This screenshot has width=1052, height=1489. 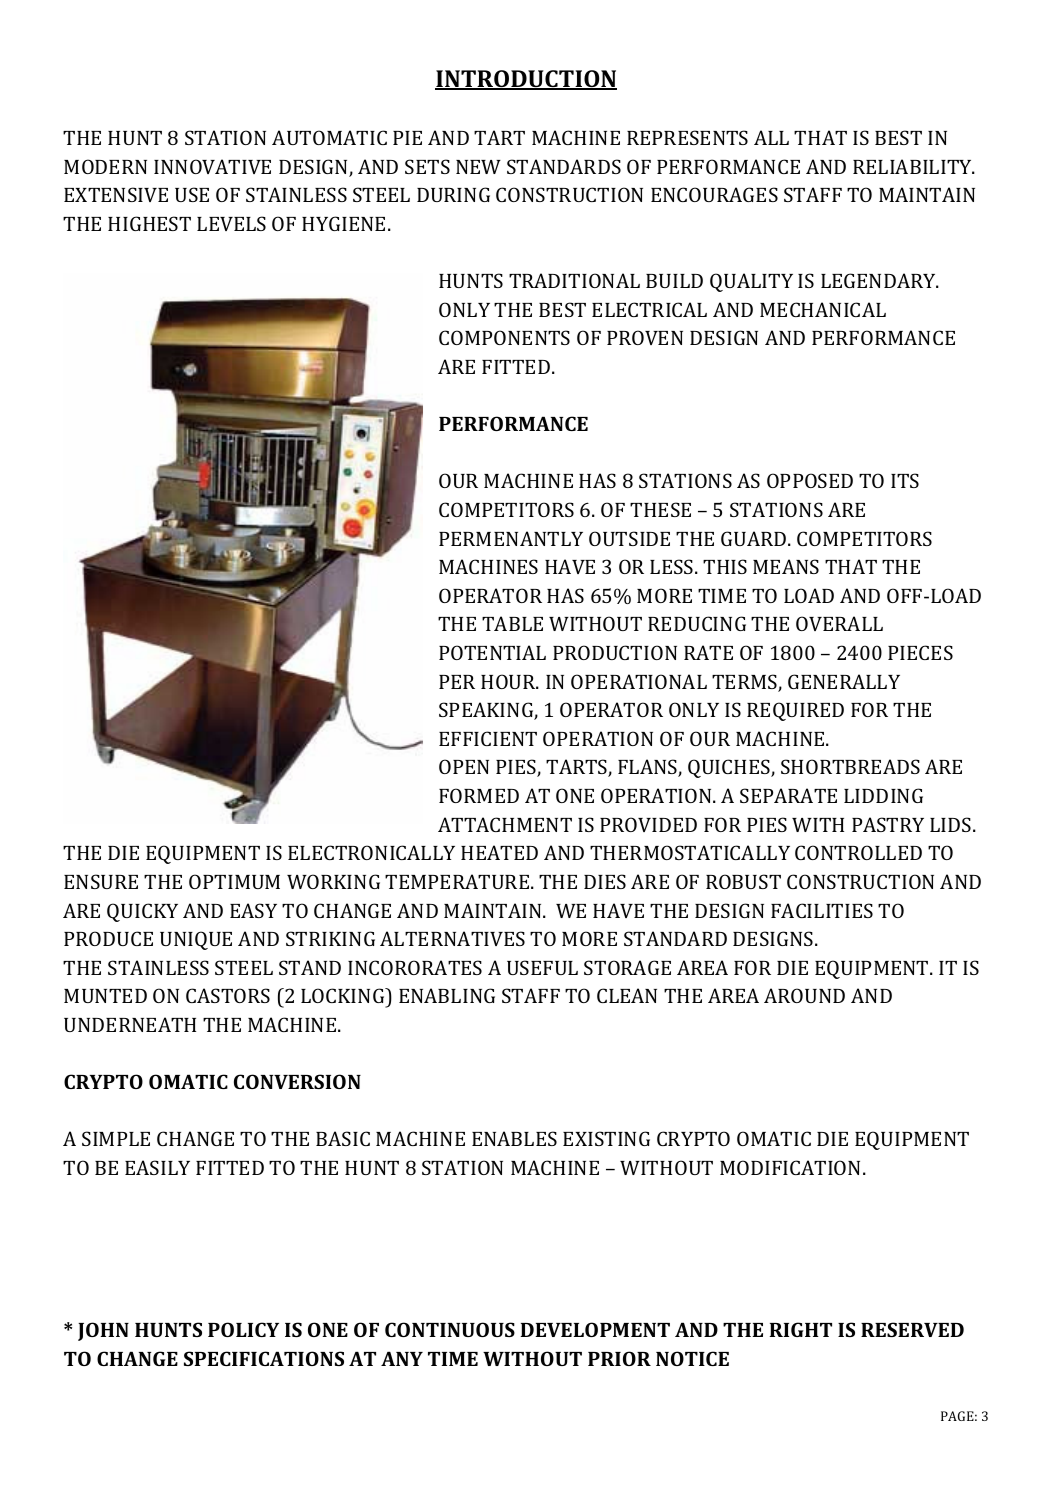 What do you see at coordinates (858, 852) in the screenshot?
I see `CONTROLLED` at bounding box center [858, 852].
